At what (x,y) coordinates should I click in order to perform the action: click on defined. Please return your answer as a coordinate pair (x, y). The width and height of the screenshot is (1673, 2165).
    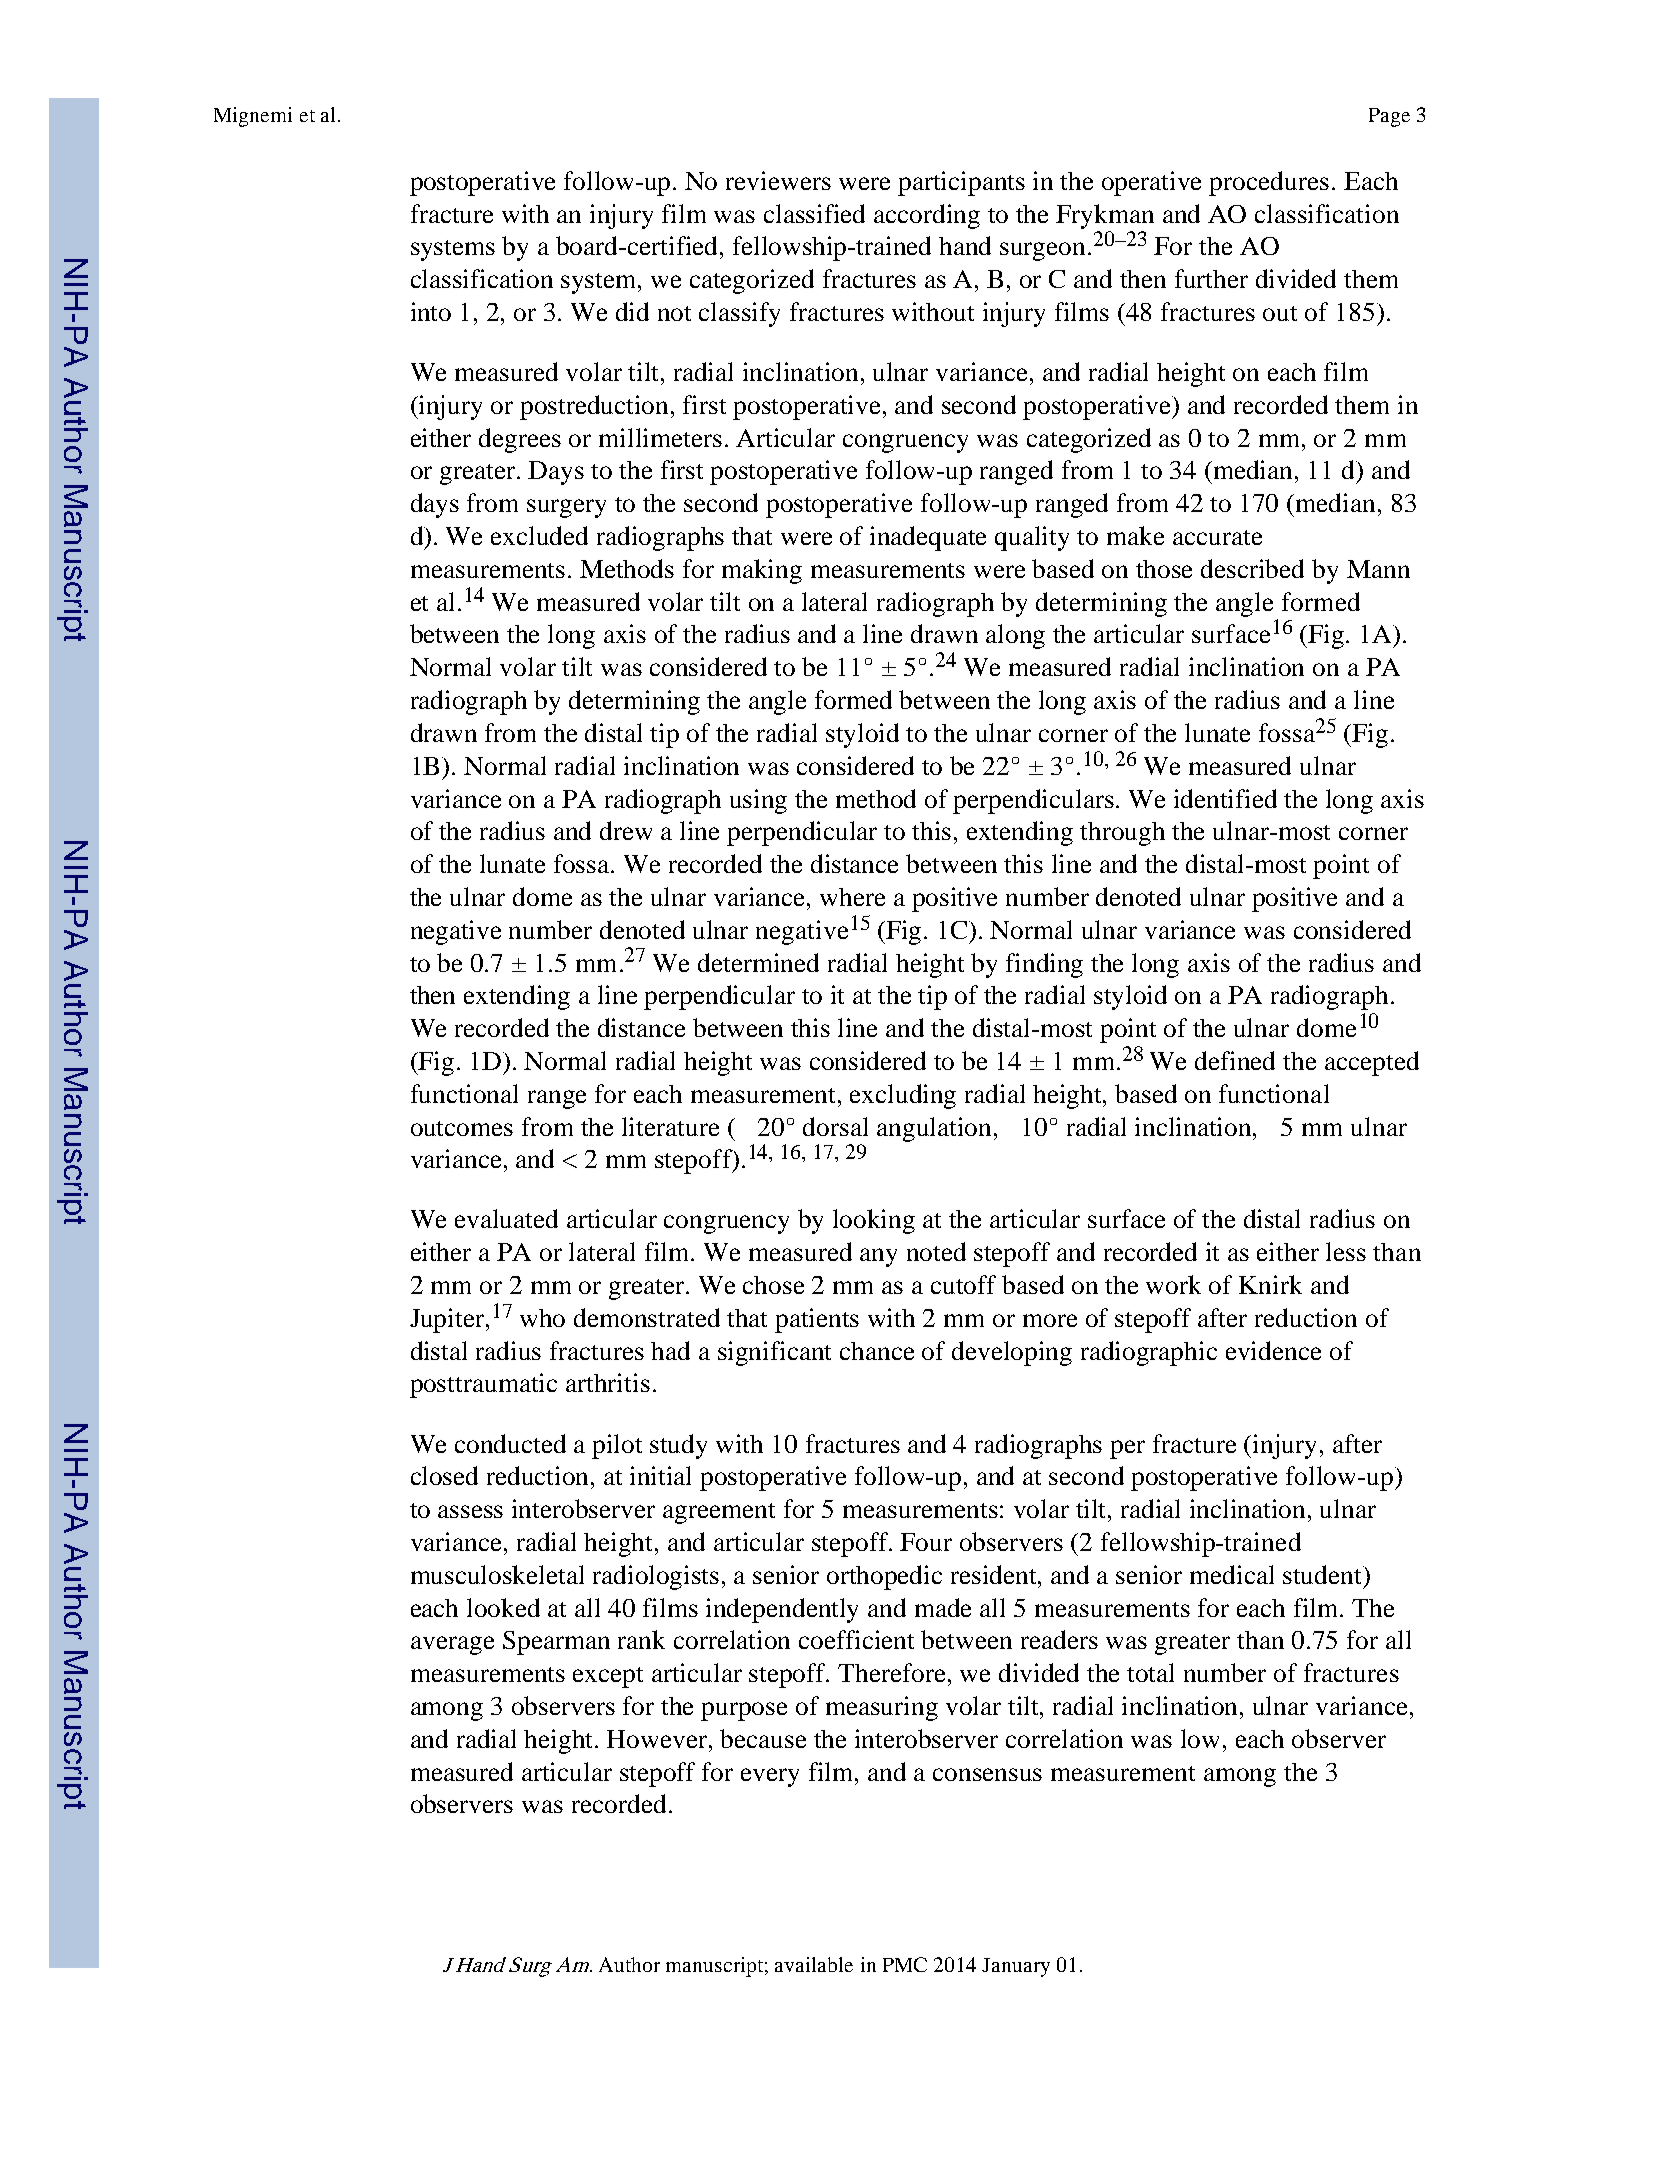
    Looking at the image, I should click on (1235, 1060).
